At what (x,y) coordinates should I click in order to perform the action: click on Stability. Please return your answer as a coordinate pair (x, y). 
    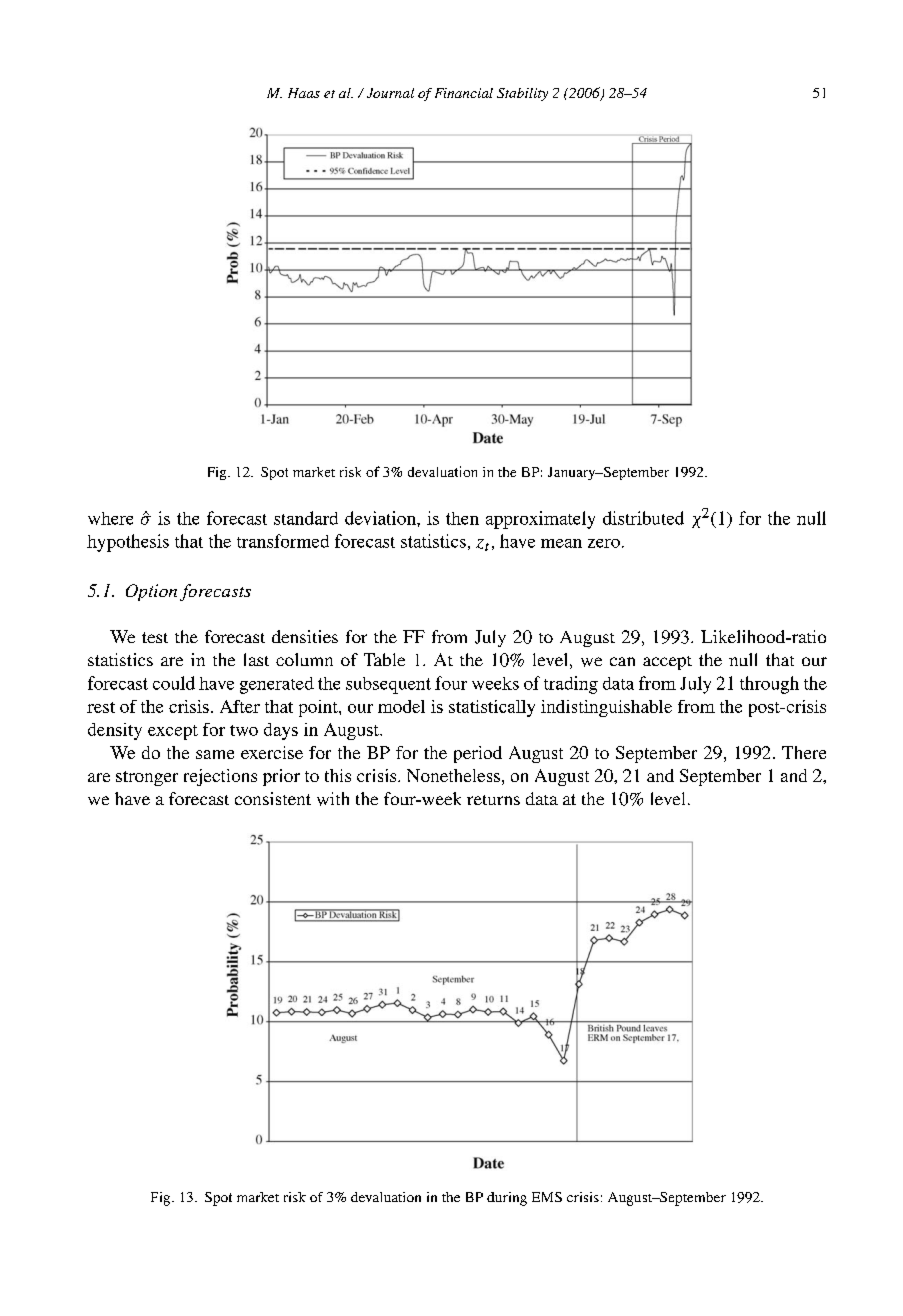
    Looking at the image, I should click on (522, 94).
